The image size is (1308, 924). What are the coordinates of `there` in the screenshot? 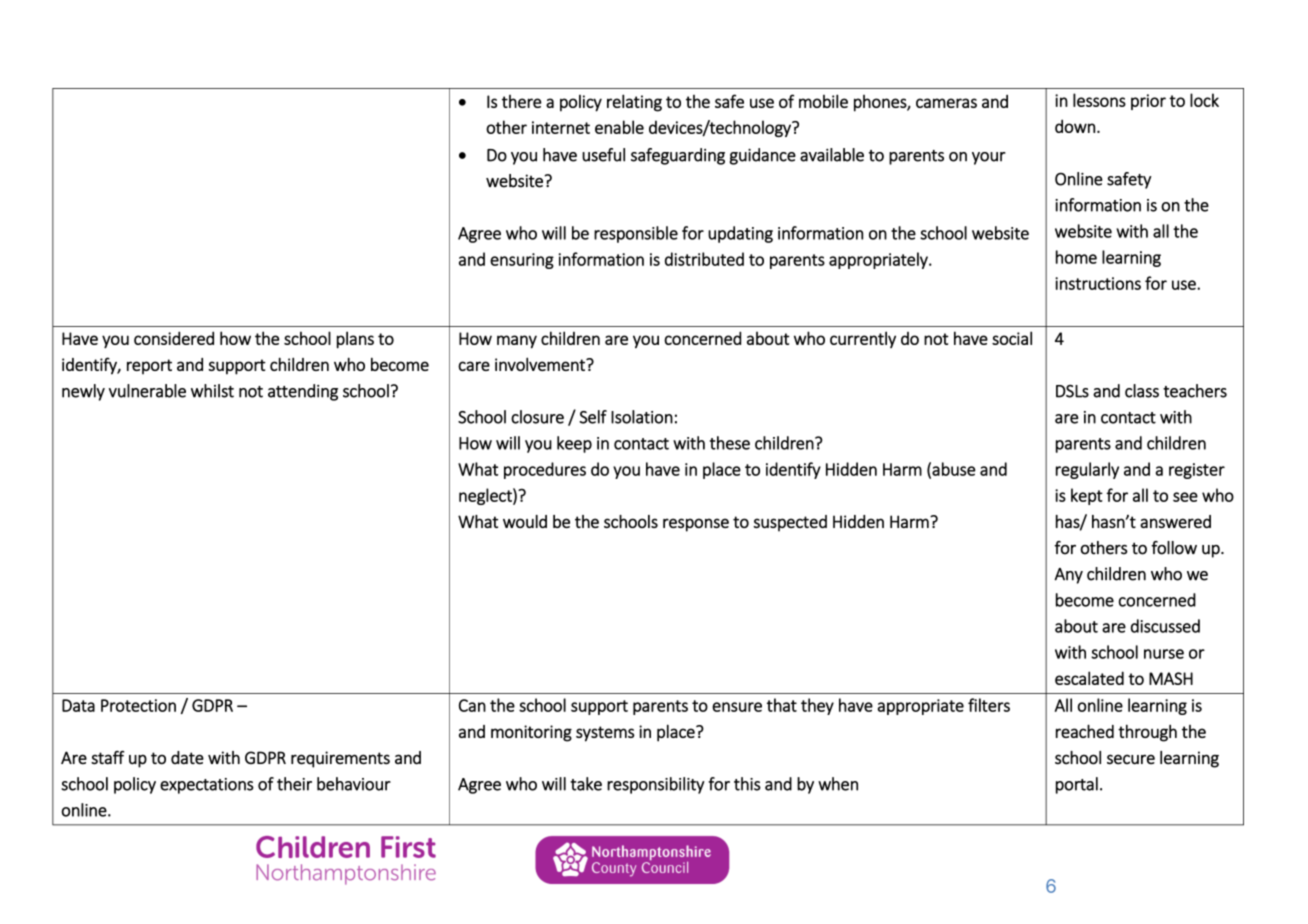 It's located at (522, 101).
